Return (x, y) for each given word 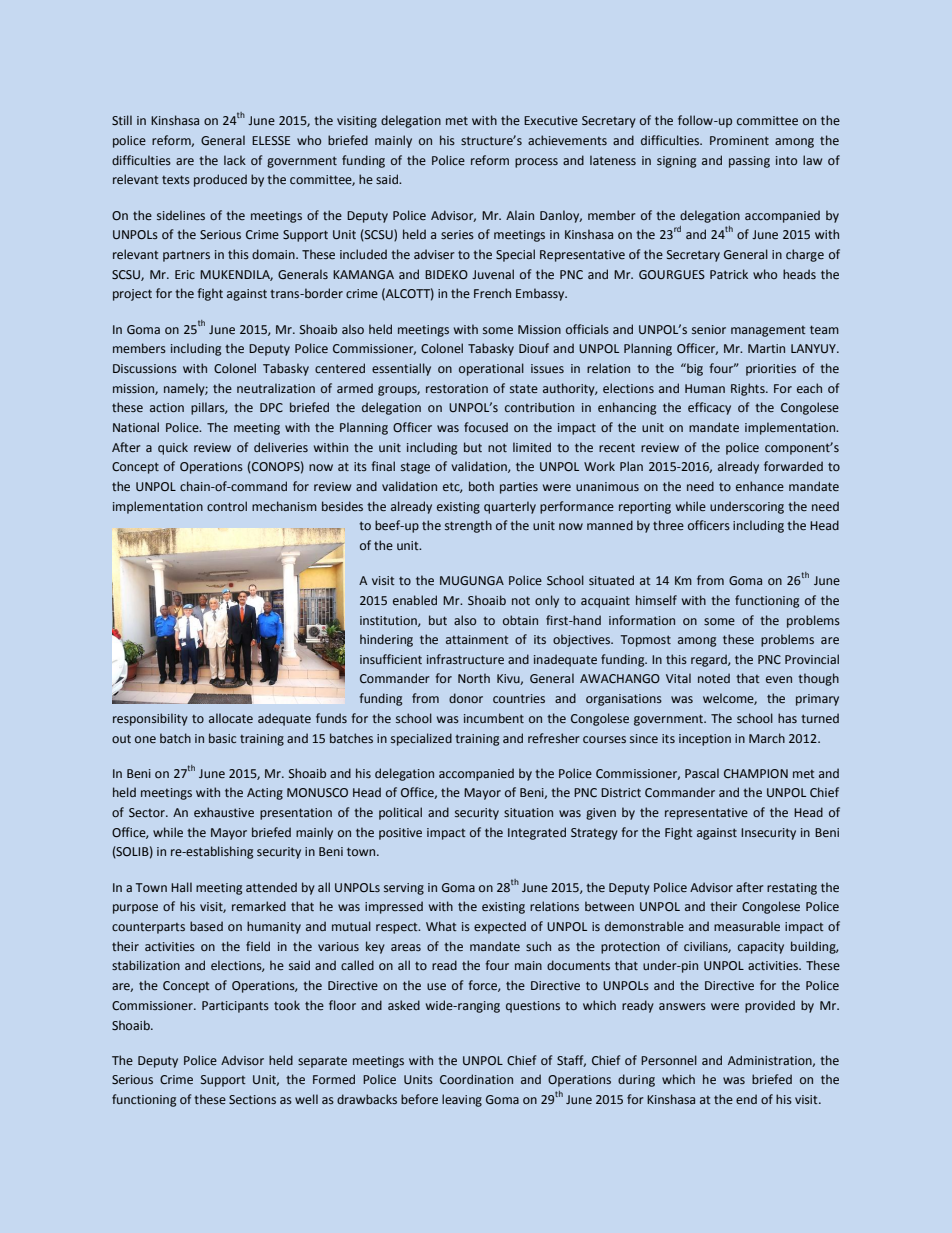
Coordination (476, 1079)
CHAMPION (756, 773)
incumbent (494, 718)
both (481, 486)
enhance (760, 486)
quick (173, 448)
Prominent (739, 140)
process (536, 163)
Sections (252, 1099)
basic (222, 738)
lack (235, 160)
